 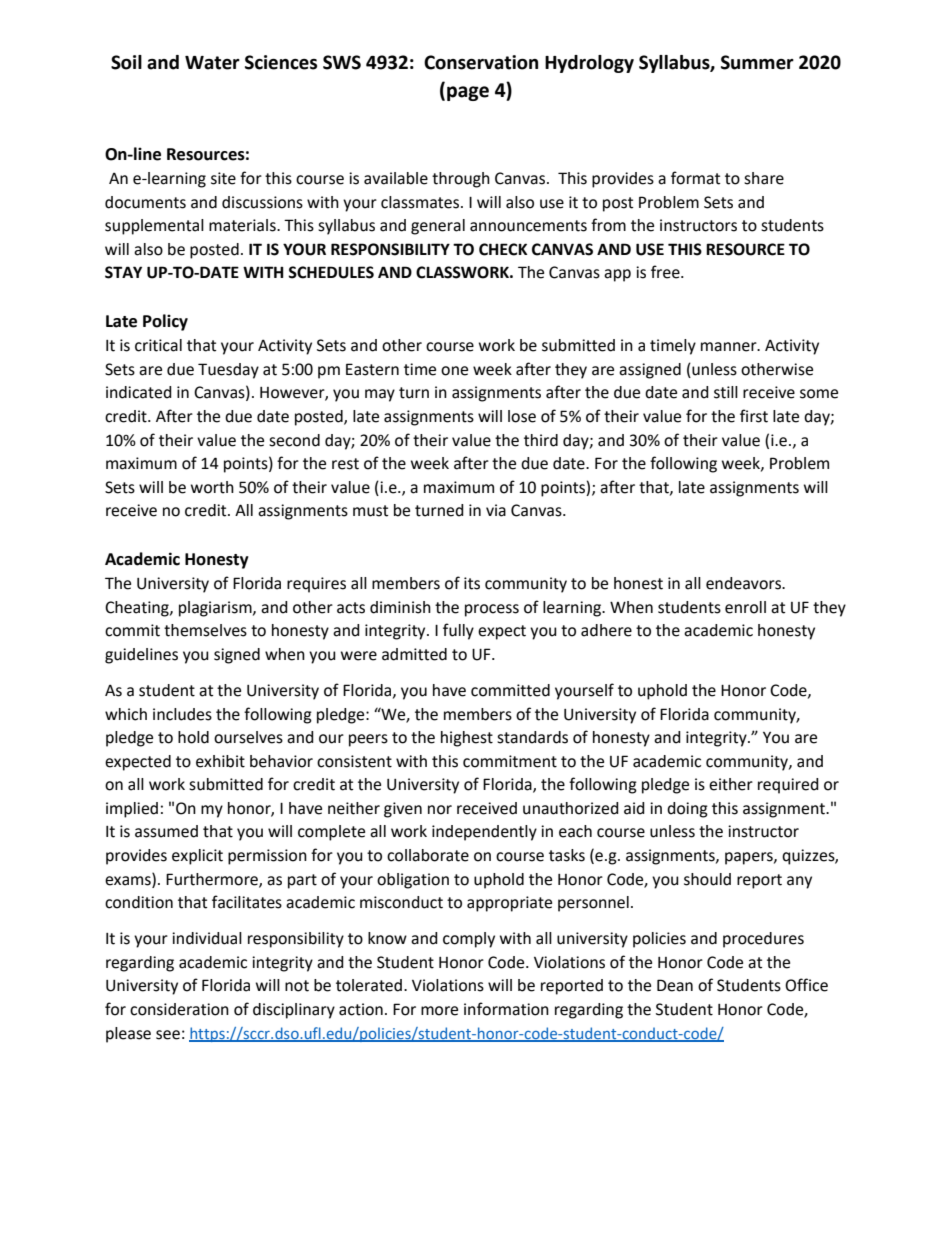 I want to click on Summer, so click(x=757, y=62).
